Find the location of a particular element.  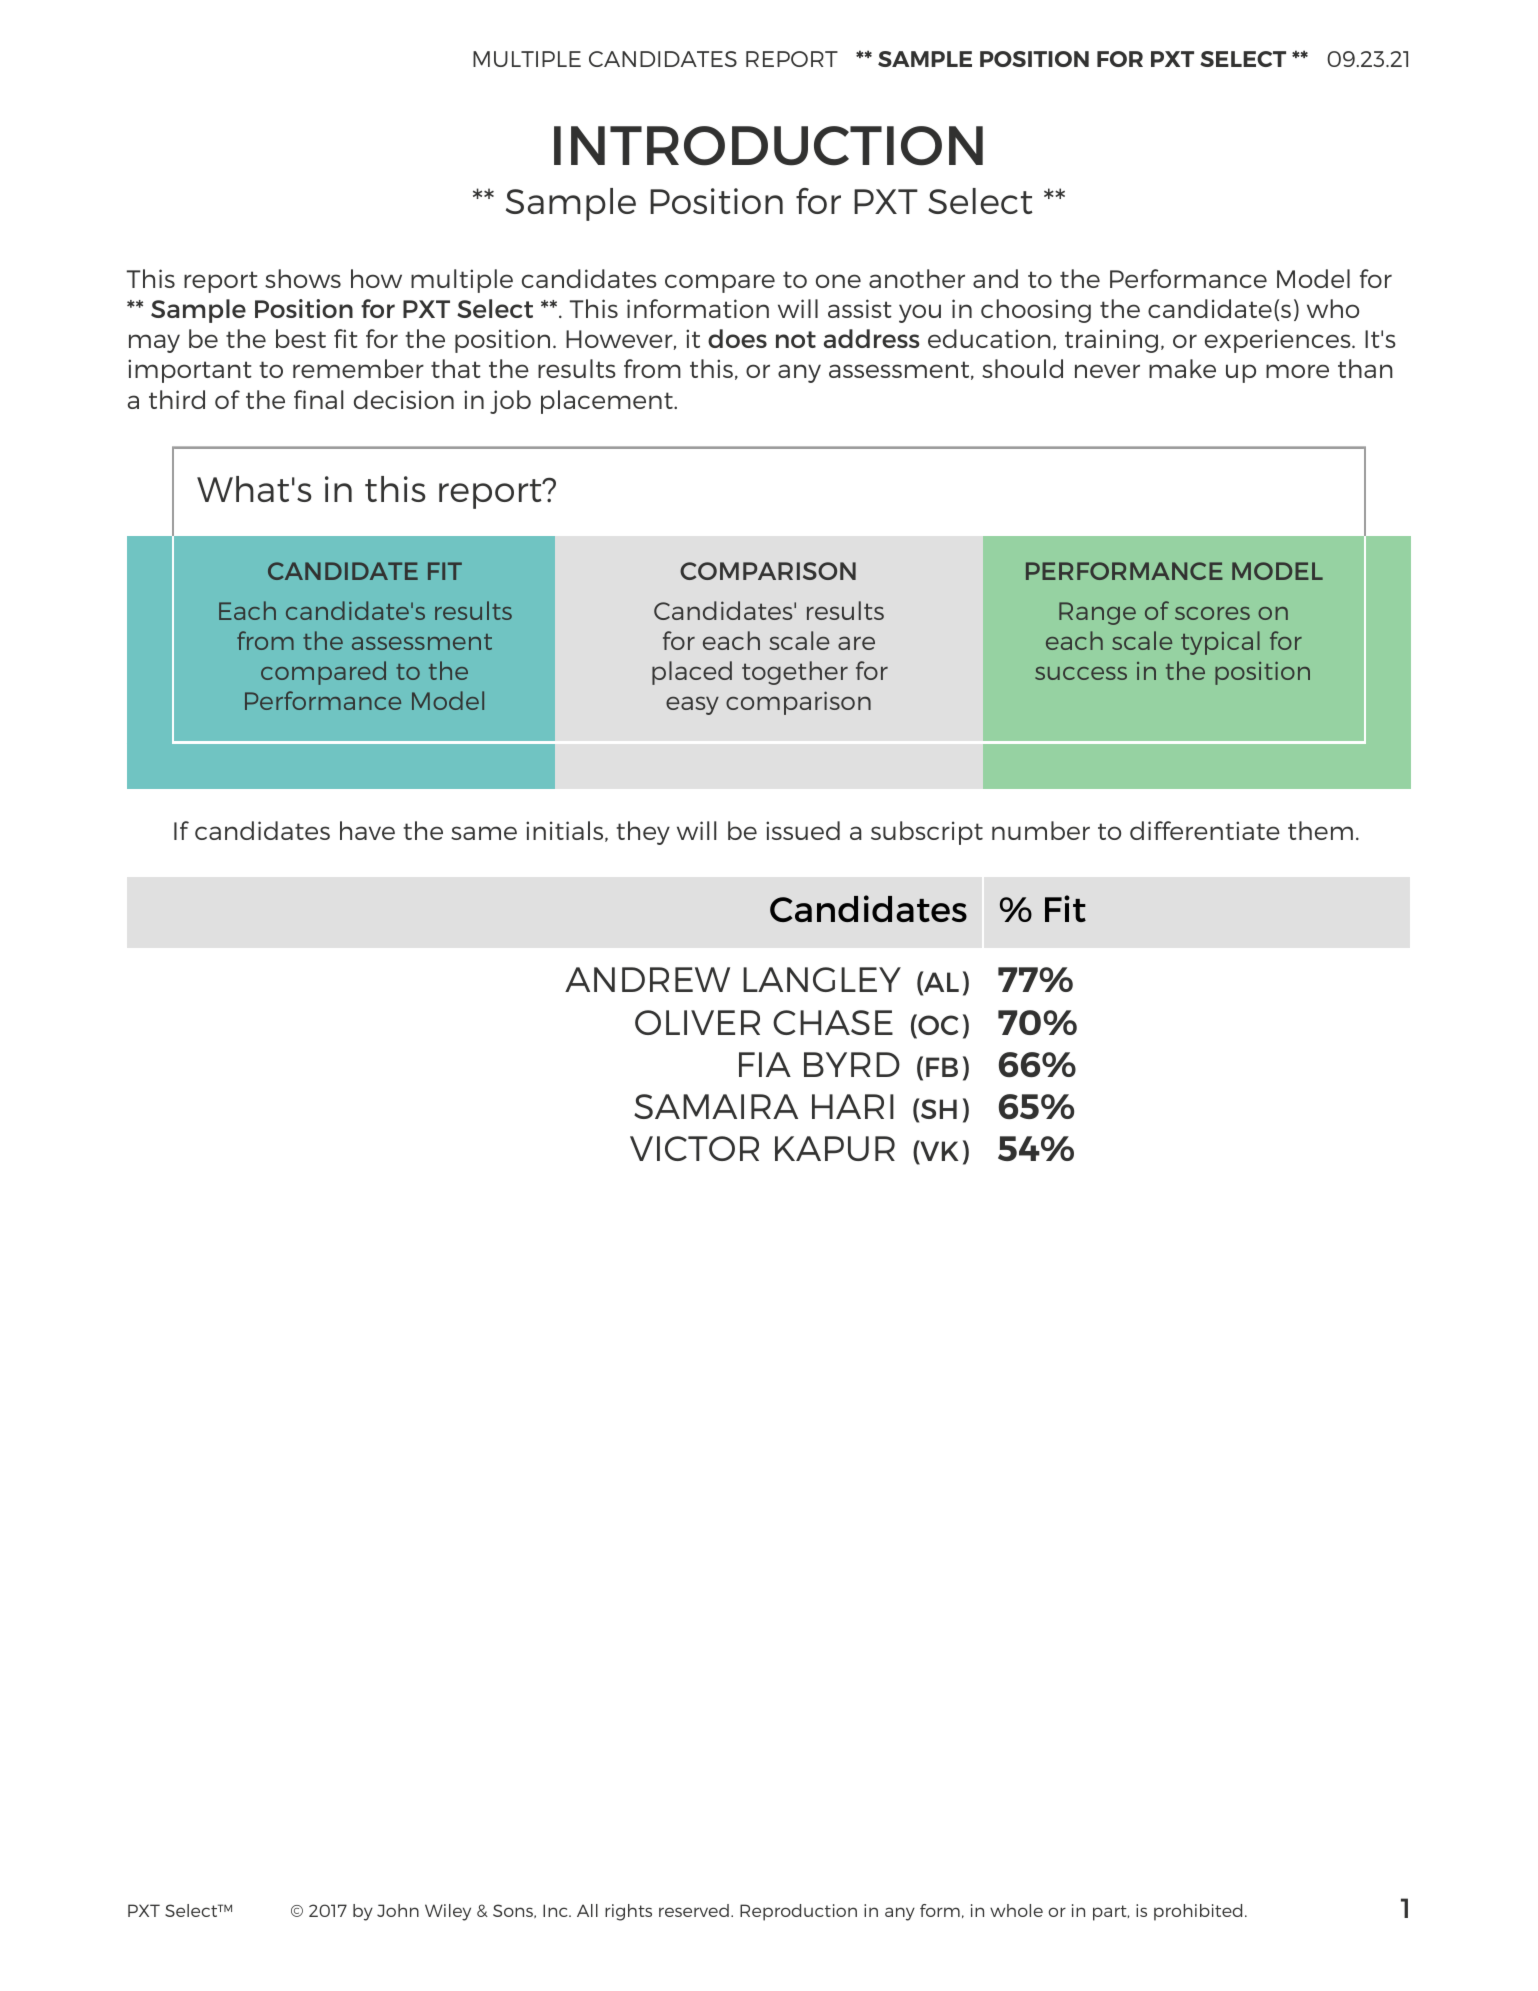

reserved is located at coordinates (694, 1910).
